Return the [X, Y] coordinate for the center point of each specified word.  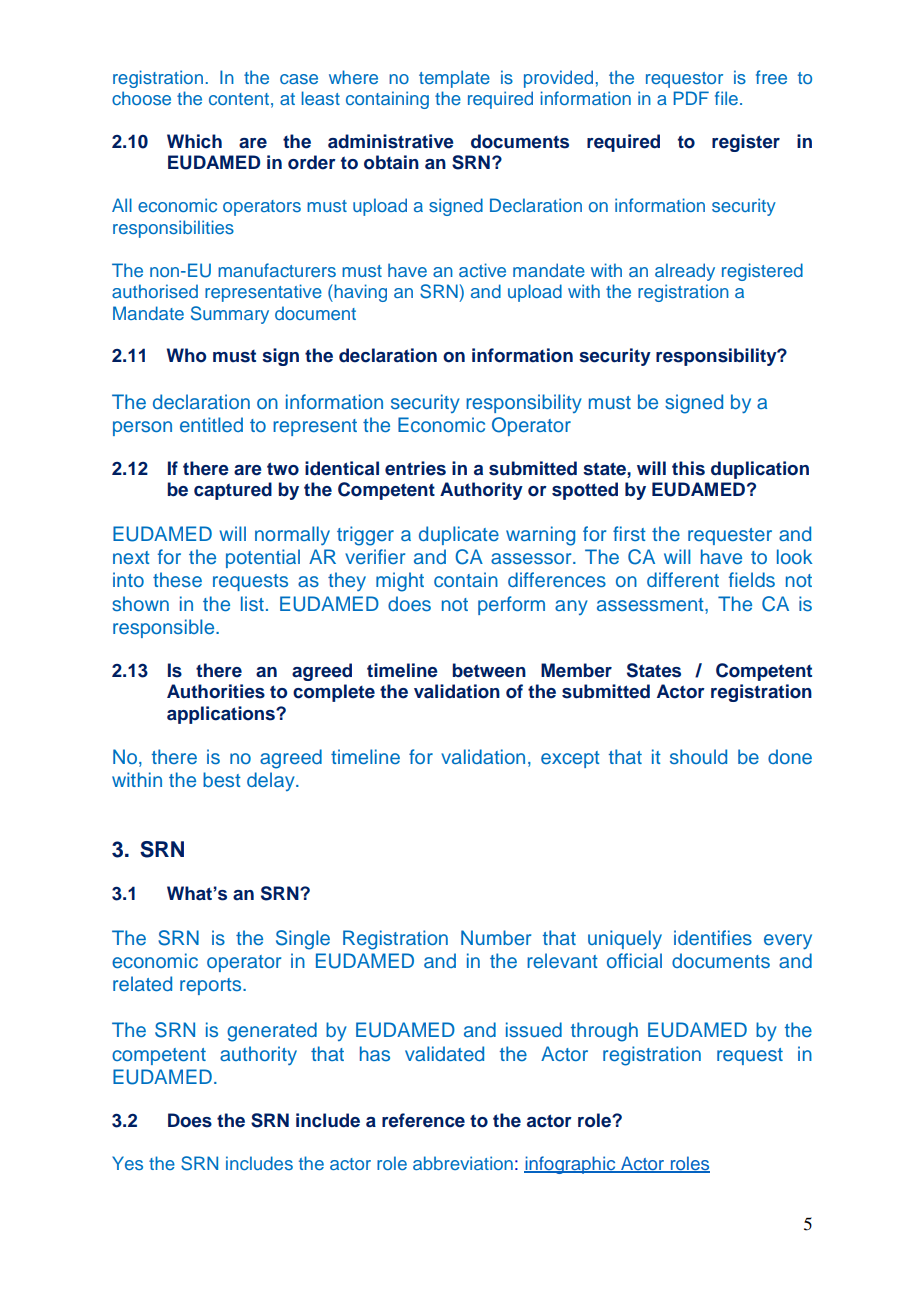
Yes [127, 1163]
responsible [165, 628]
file [726, 98]
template [454, 79]
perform [511, 605]
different [683, 579]
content [239, 99]
